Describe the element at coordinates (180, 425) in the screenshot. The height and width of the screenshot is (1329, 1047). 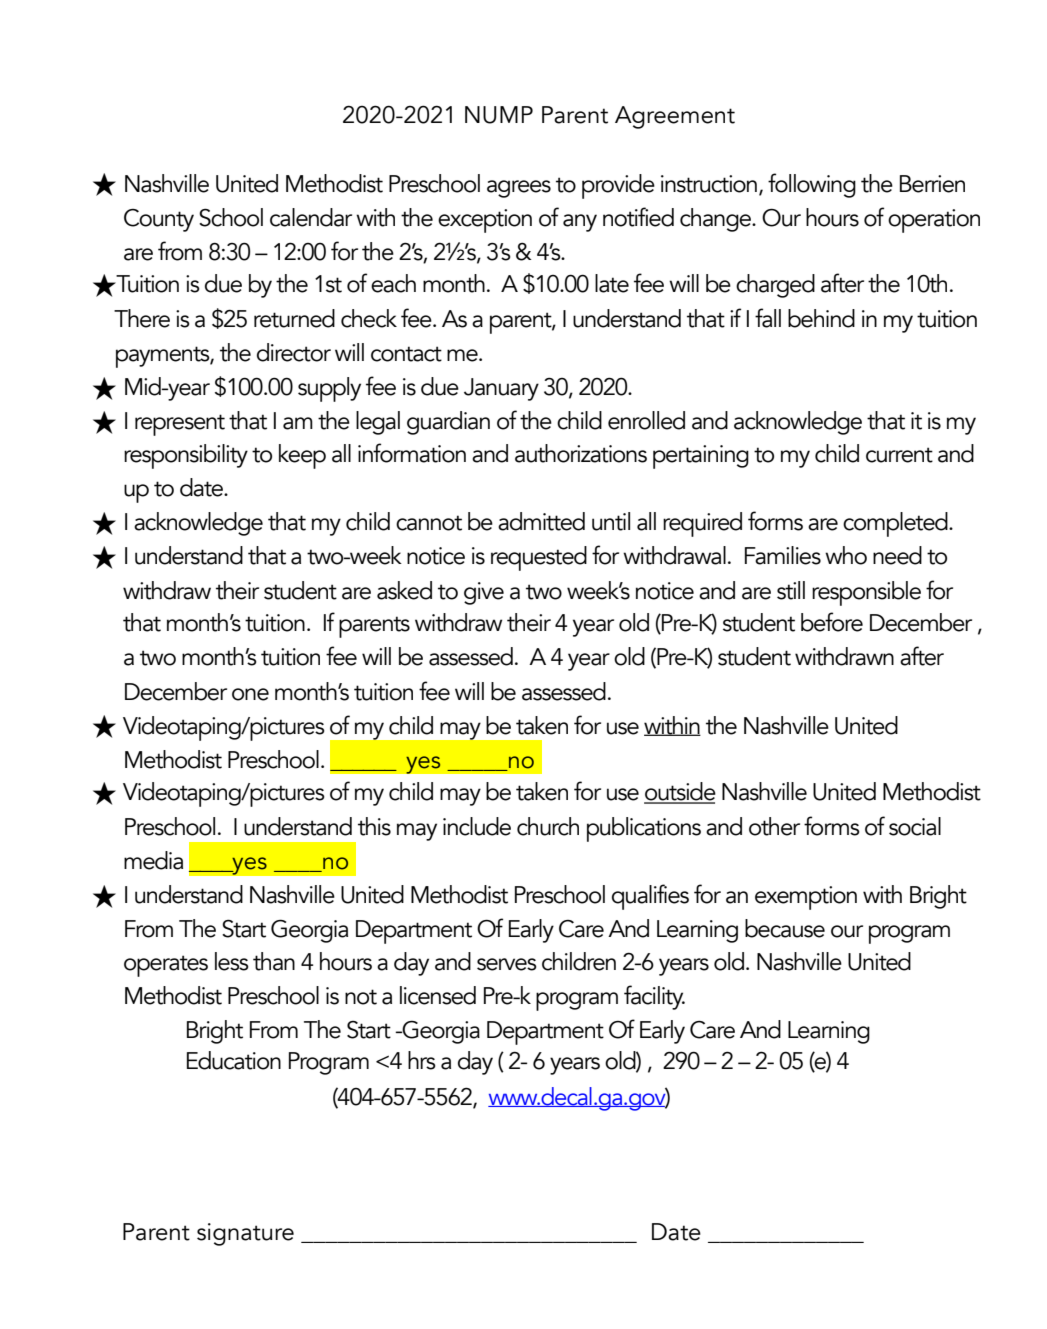
I see `represent` at that location.
